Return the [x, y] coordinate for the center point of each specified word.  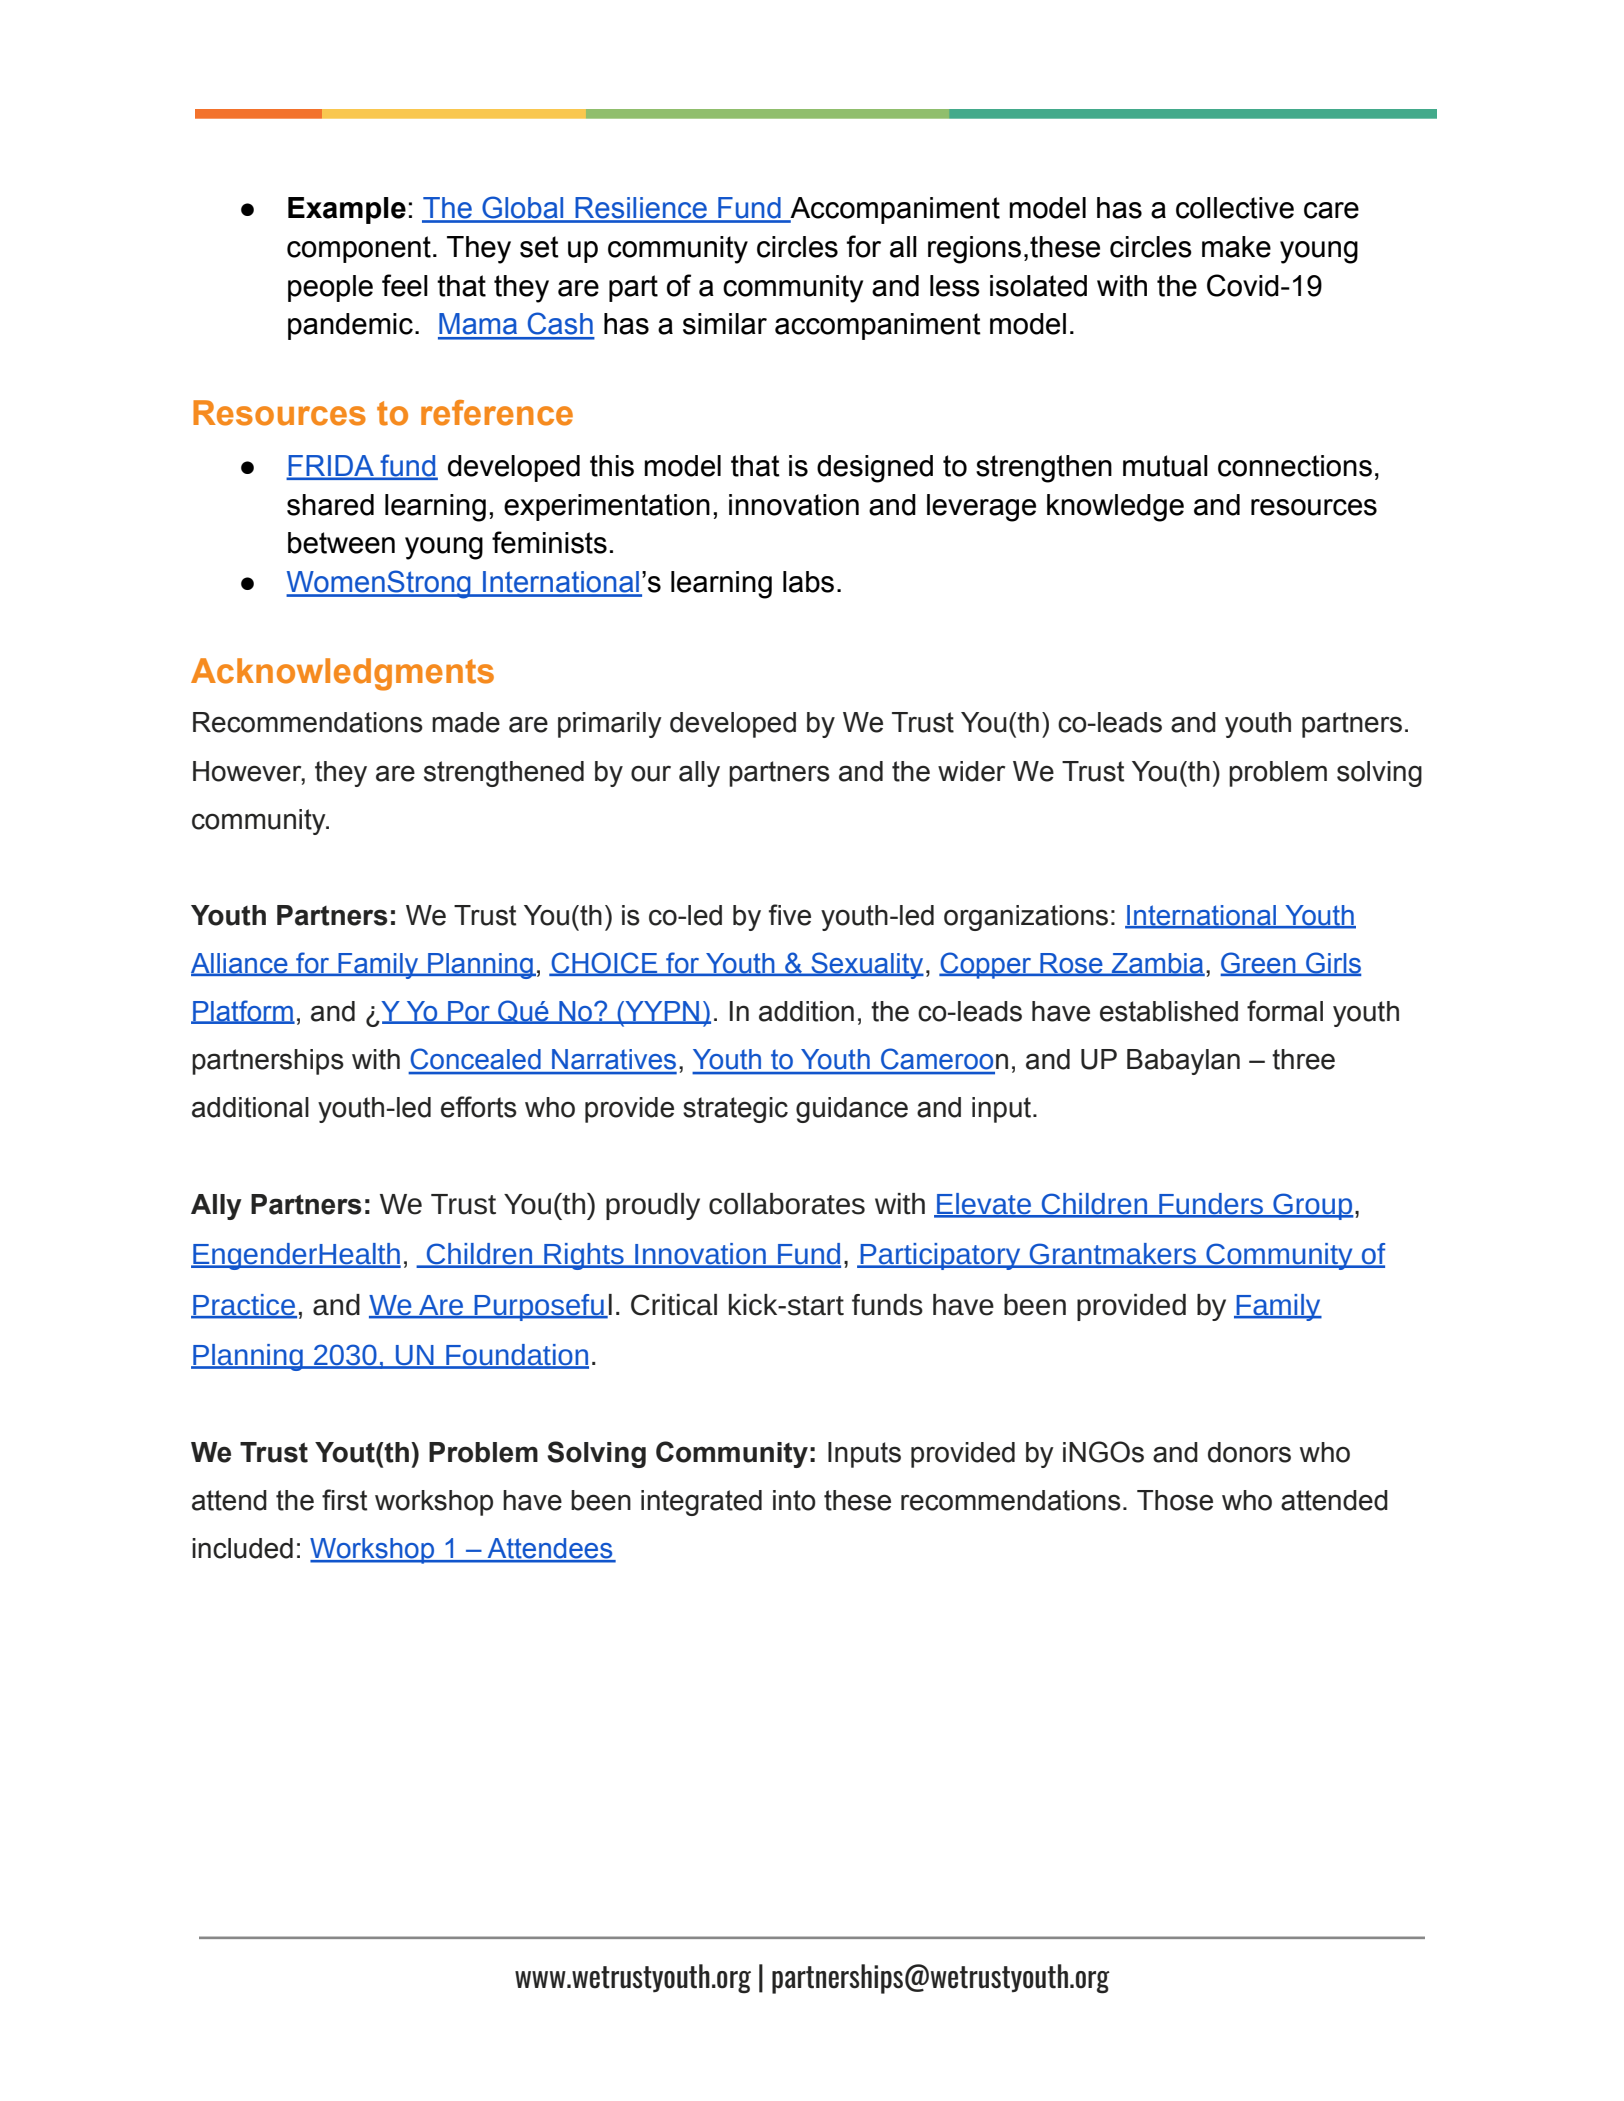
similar [725, 324]
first [344, 1500]
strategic [735, 1110]
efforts [479, 1107]
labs [808, 582]
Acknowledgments [342, 674]
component [359, 249]
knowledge [1115, 508]
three [1303, 1059]
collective [1235, 208]
